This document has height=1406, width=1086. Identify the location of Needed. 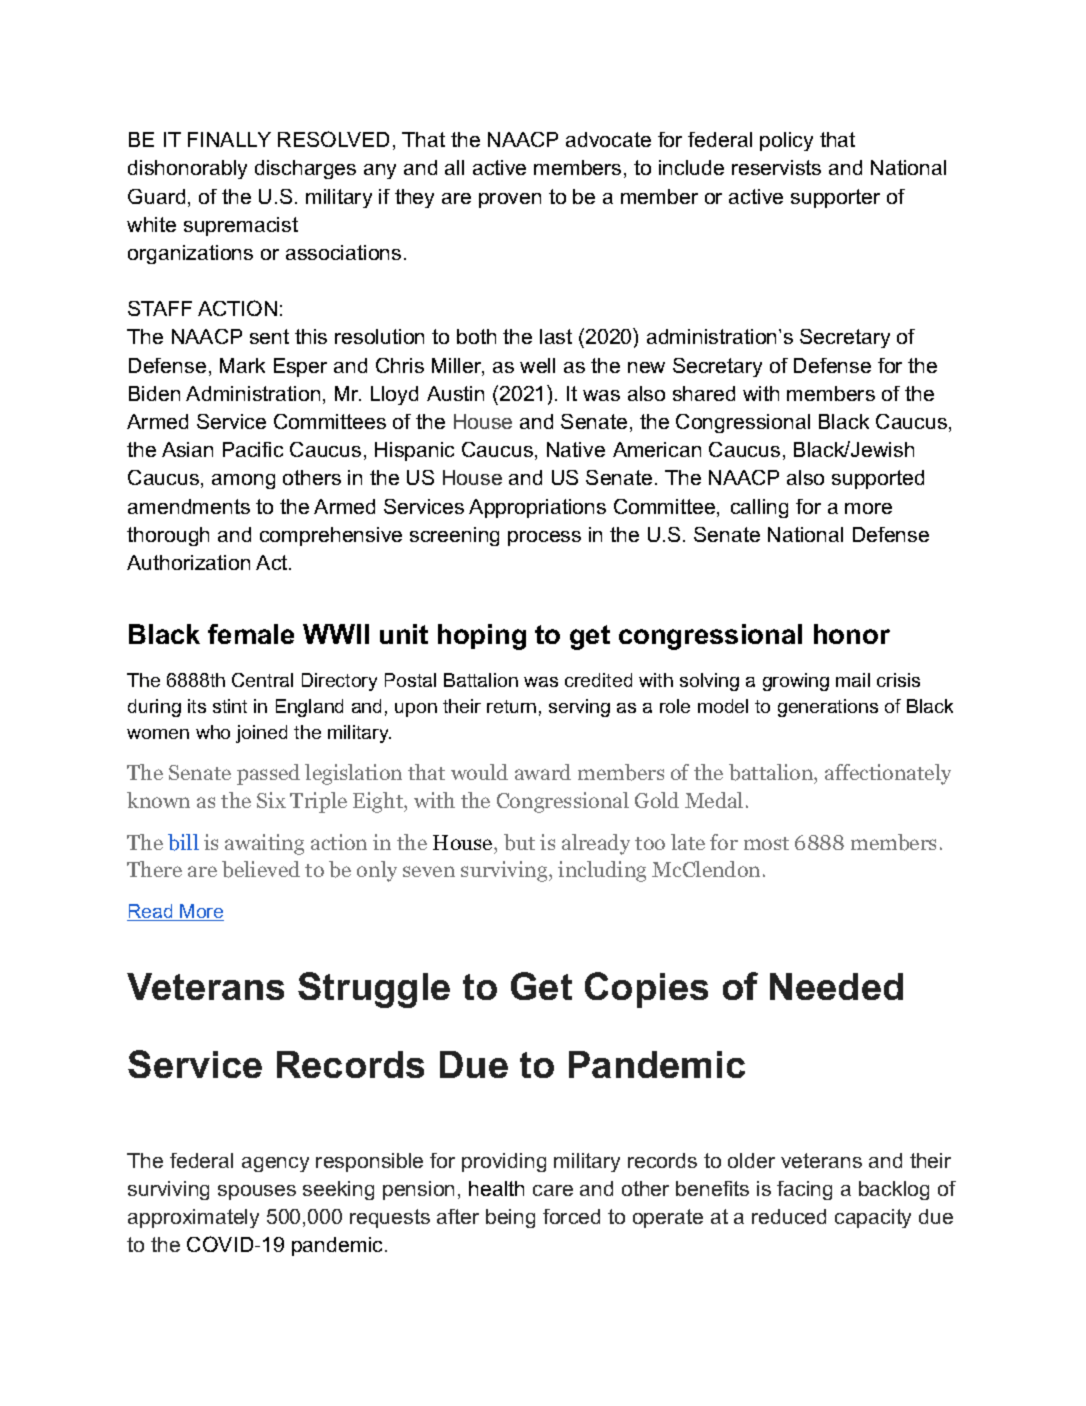
(836, 986).
